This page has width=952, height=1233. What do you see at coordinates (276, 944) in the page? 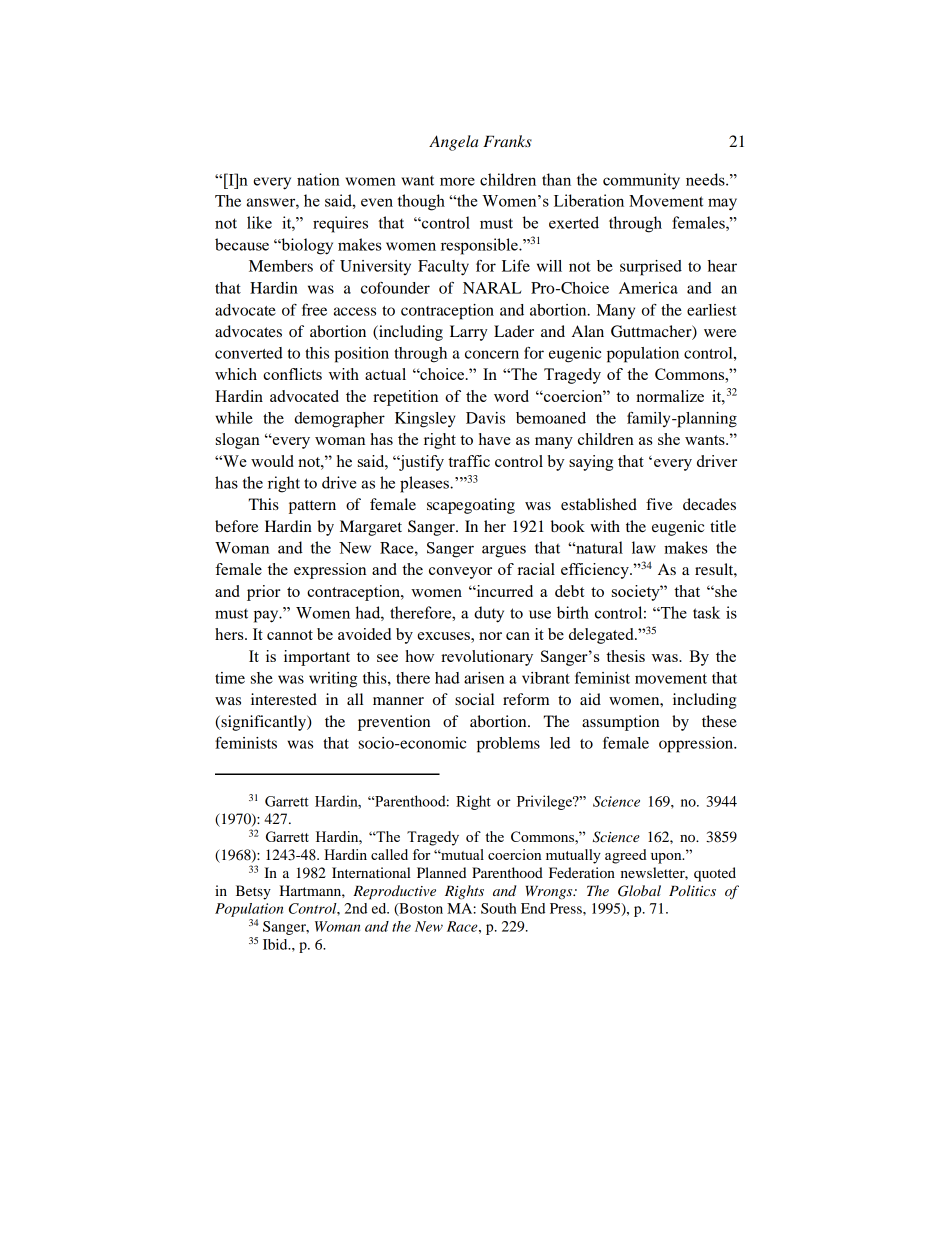
I see `Ibid` at bounding box center [276, 944].
